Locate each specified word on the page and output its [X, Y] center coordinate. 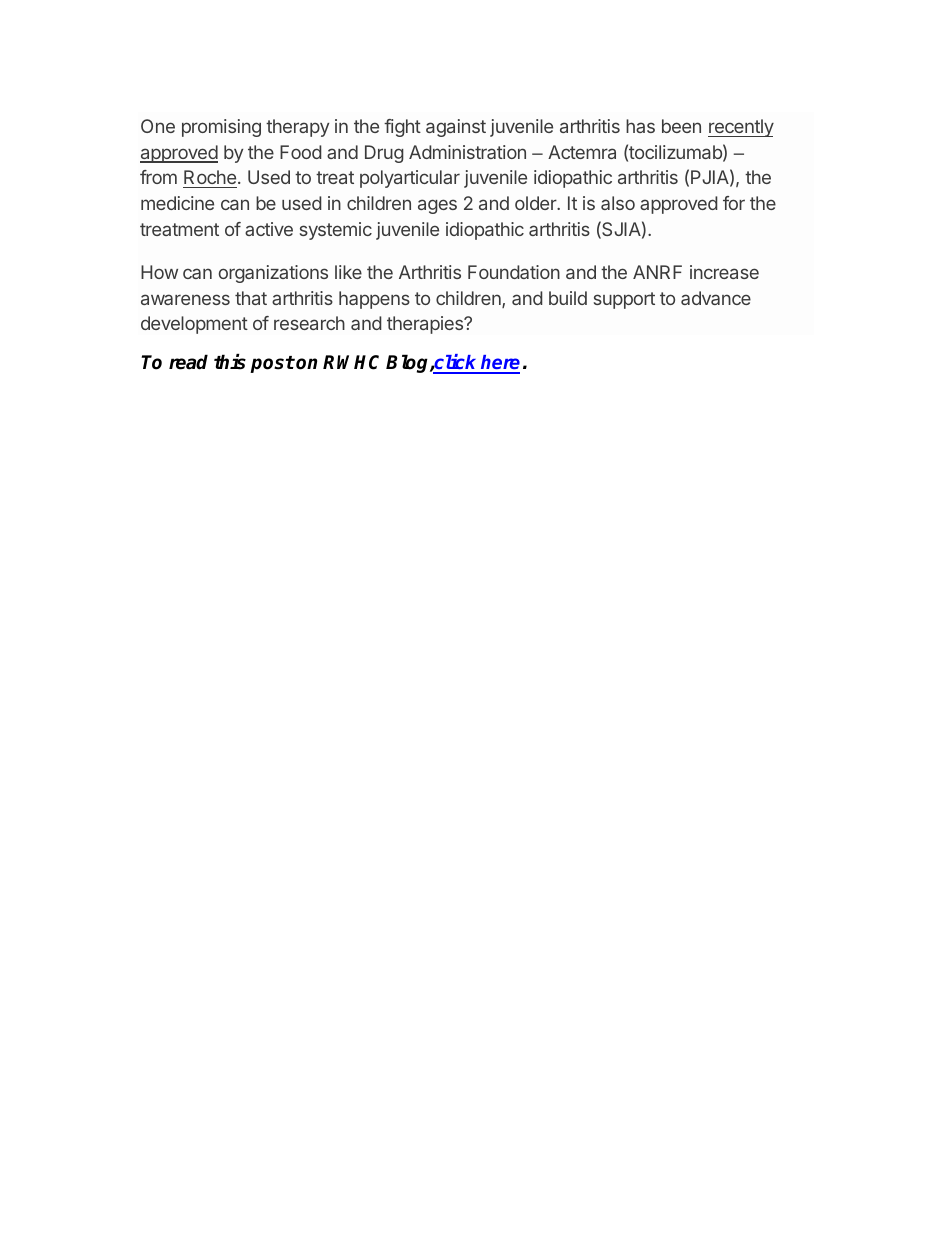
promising [221, 128]
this [230, 362]
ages [437, 206]
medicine [177, 203]
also [618, 203]
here [499, 364]
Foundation [514, 272]
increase [724, 272]
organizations [273, 274]
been [681, 126]
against [456, 128]
